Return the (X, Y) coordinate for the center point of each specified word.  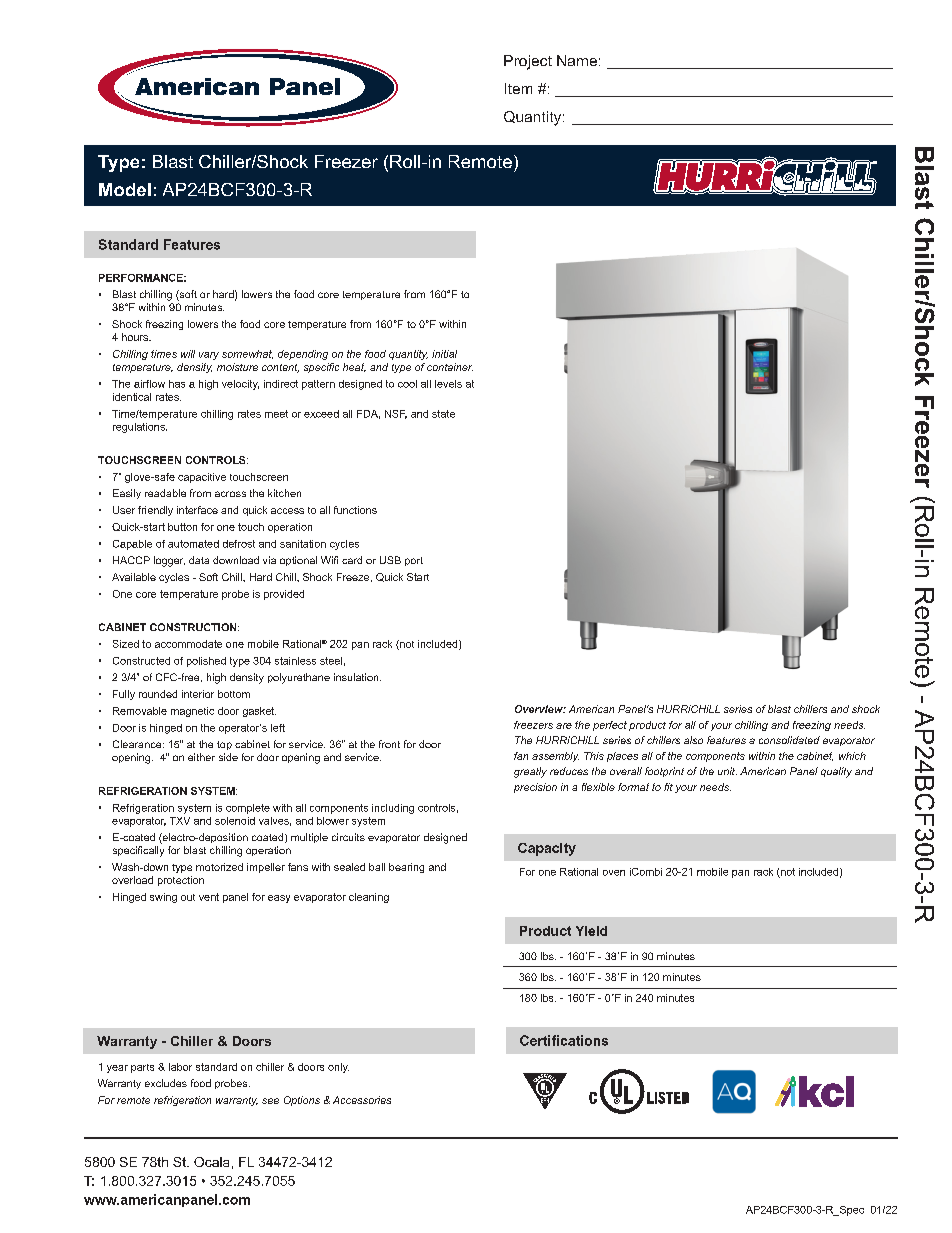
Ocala (211, 1162)
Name (577, 60)
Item (518, 88)
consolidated (789, 740)
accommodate (188, 644)
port (414, 561)
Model (125, 189)
